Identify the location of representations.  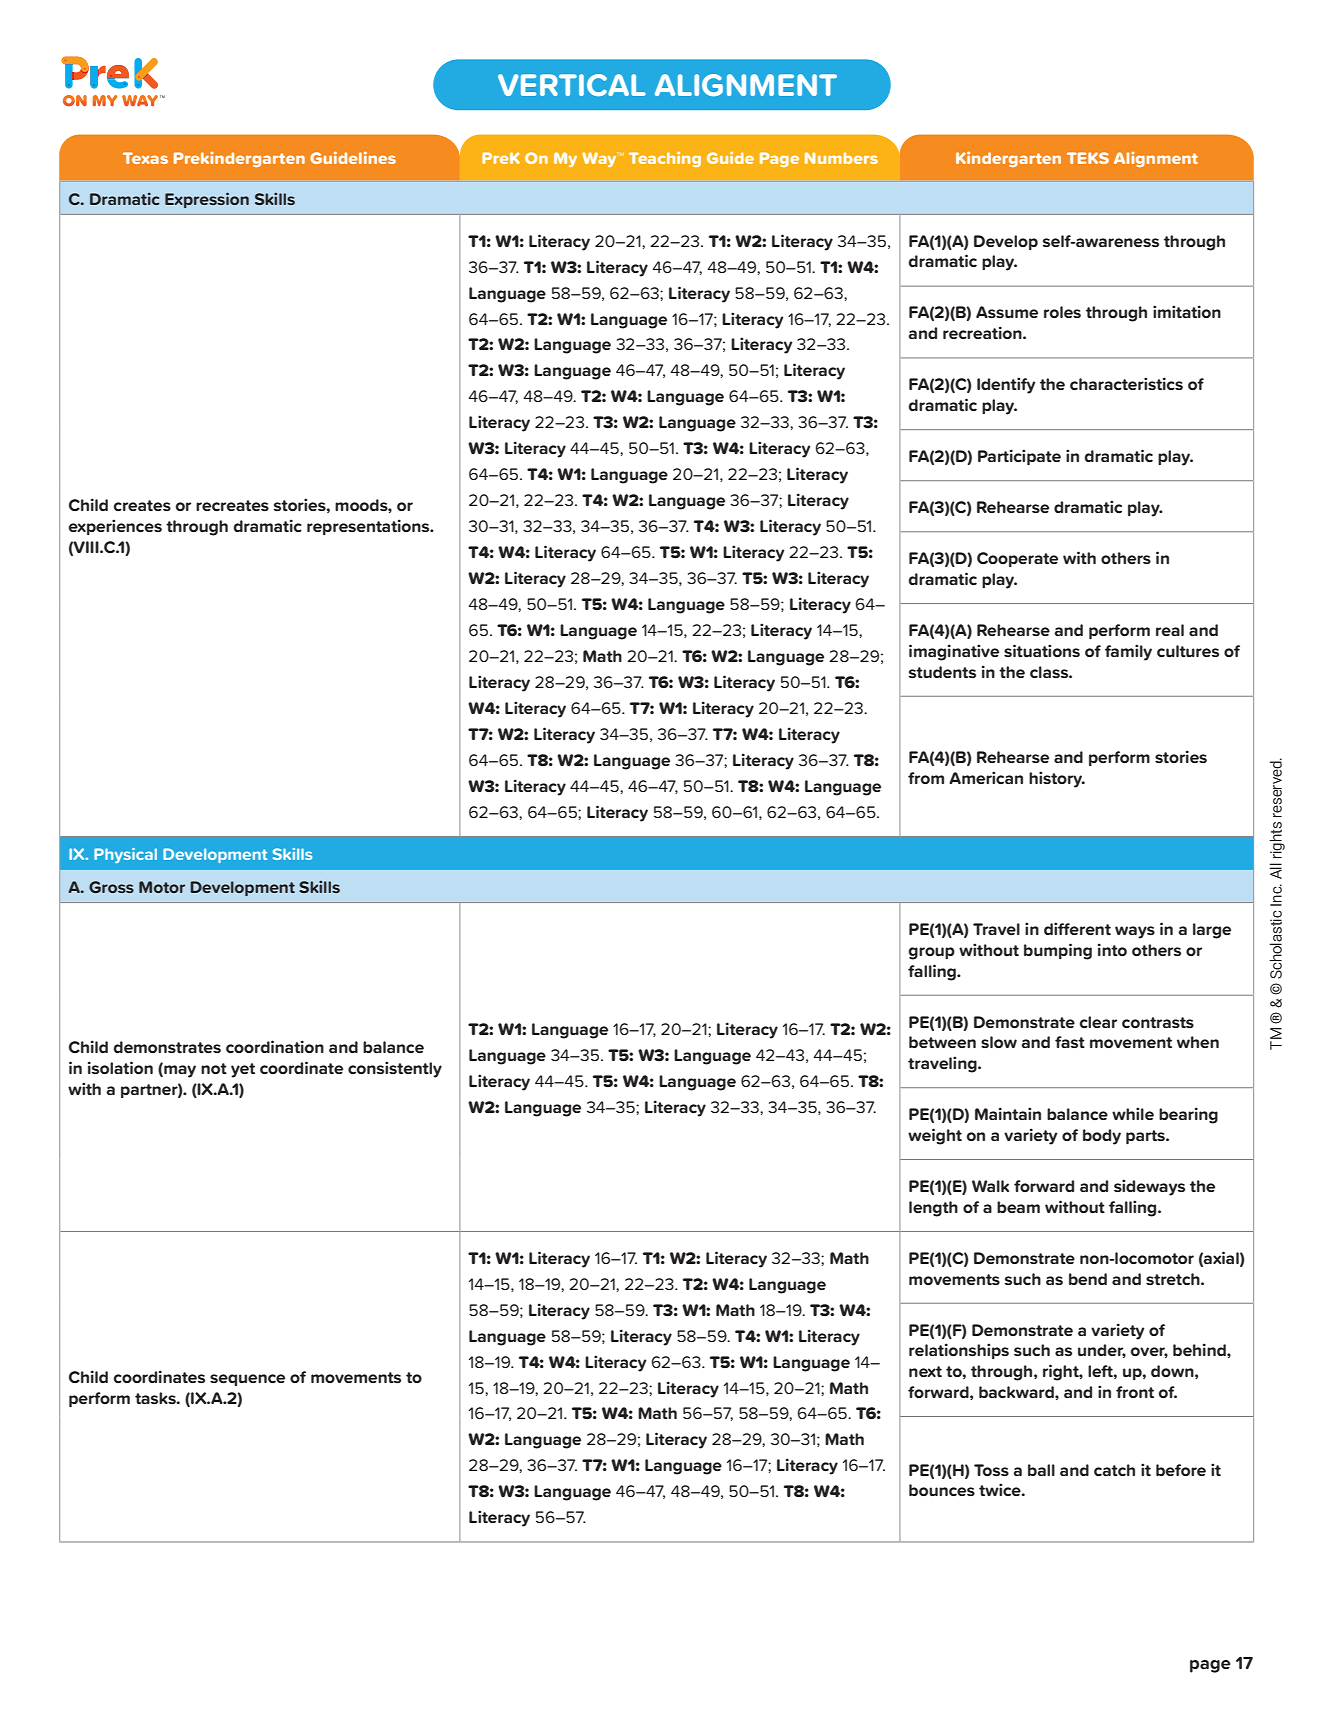
(369, 527).
